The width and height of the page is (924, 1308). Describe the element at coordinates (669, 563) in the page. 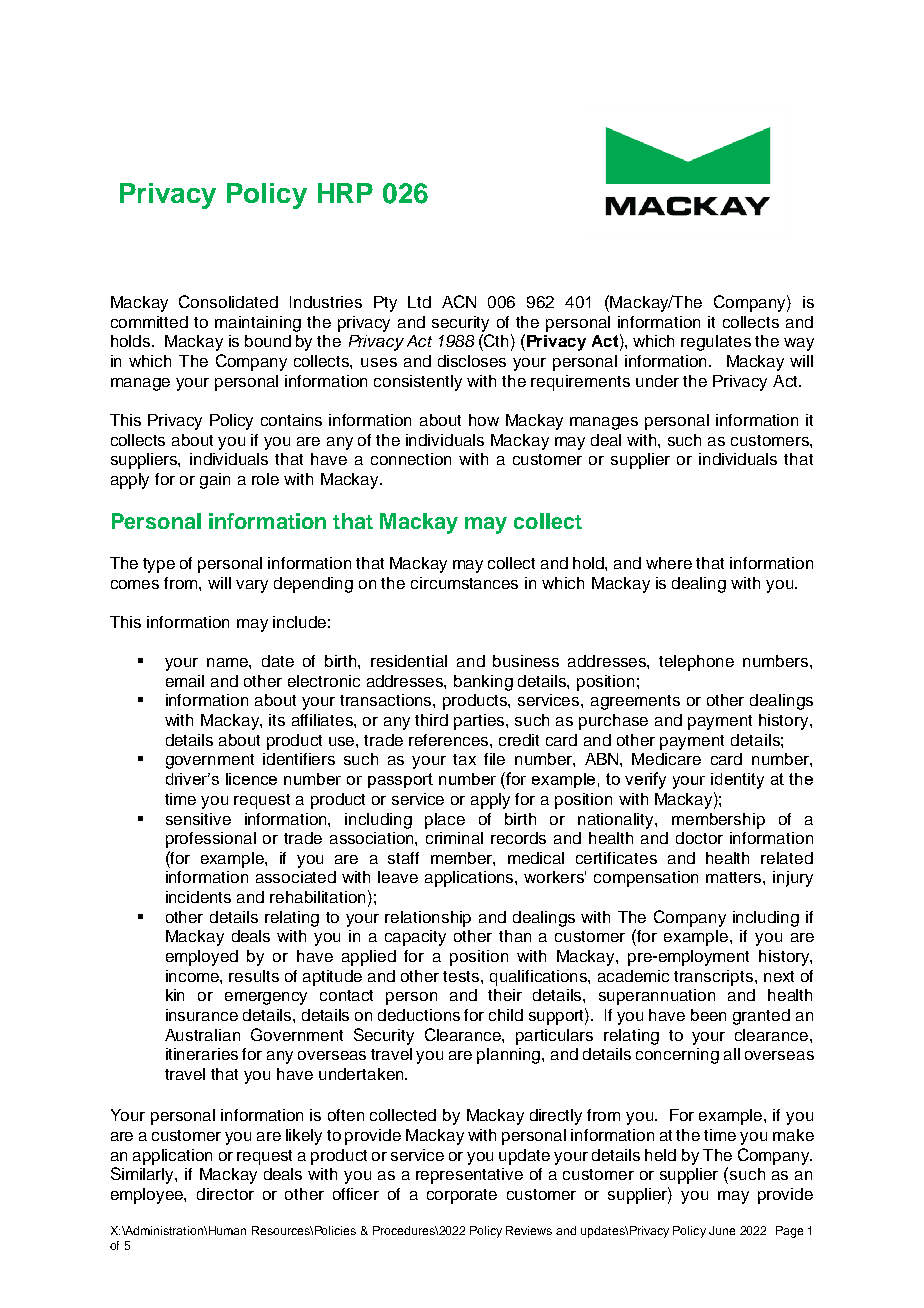

I see `where` at that location.
